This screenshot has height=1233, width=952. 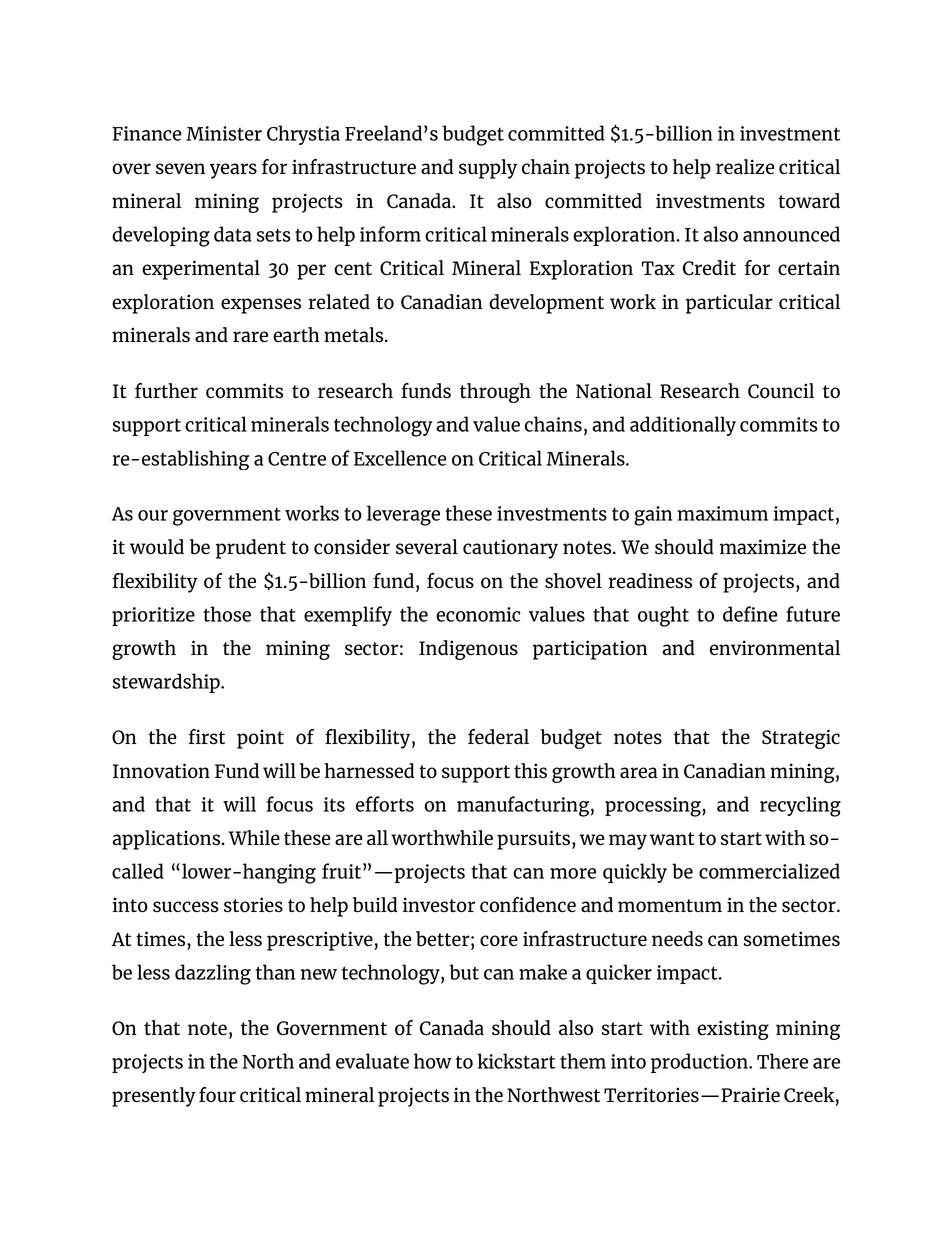 What do you see at coordinates (745, 167) in the screenshot?
I see `realize` at bounding box center [745, 167].
